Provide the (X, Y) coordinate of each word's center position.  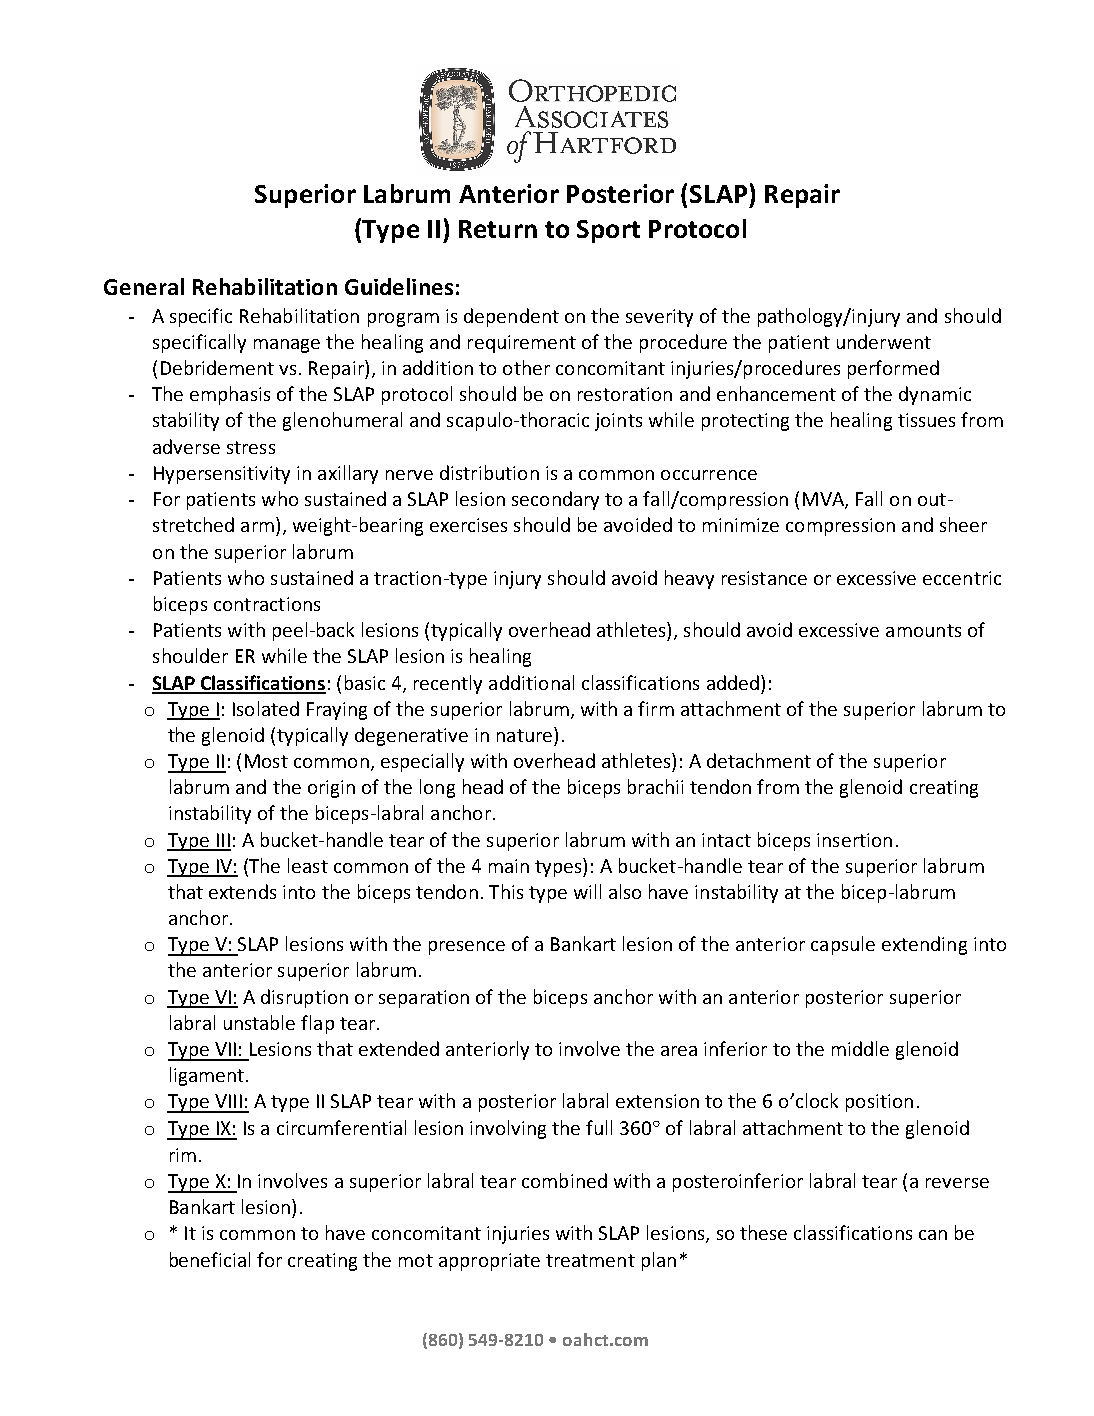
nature (526, 734)
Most (266, 761)
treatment (590, 1260)
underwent (884, 341)
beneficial (210, 1259)
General (144, 286)
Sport (608, 231)
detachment (759, 760)
